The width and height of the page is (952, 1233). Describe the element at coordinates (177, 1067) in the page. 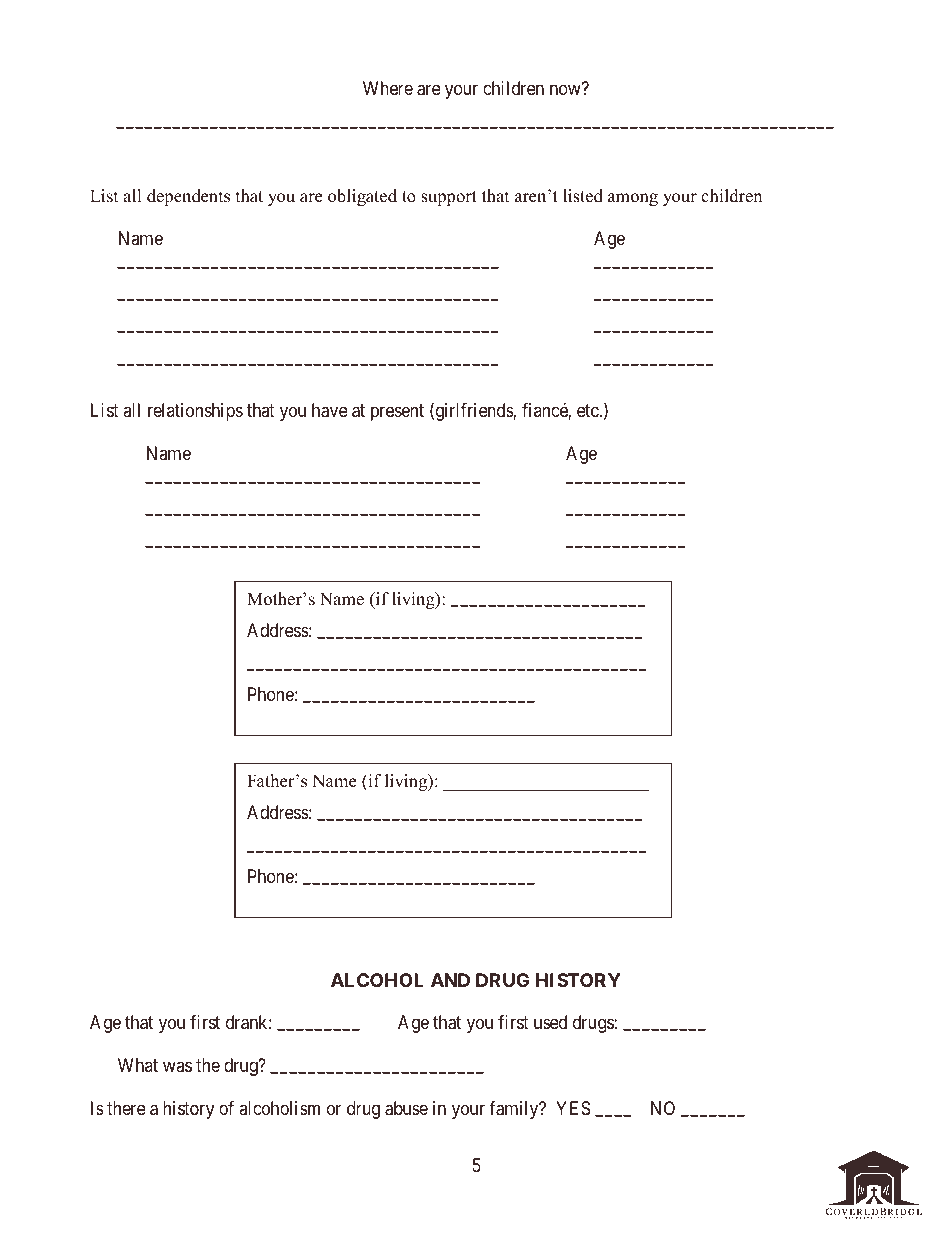

I see `was` at that location.
